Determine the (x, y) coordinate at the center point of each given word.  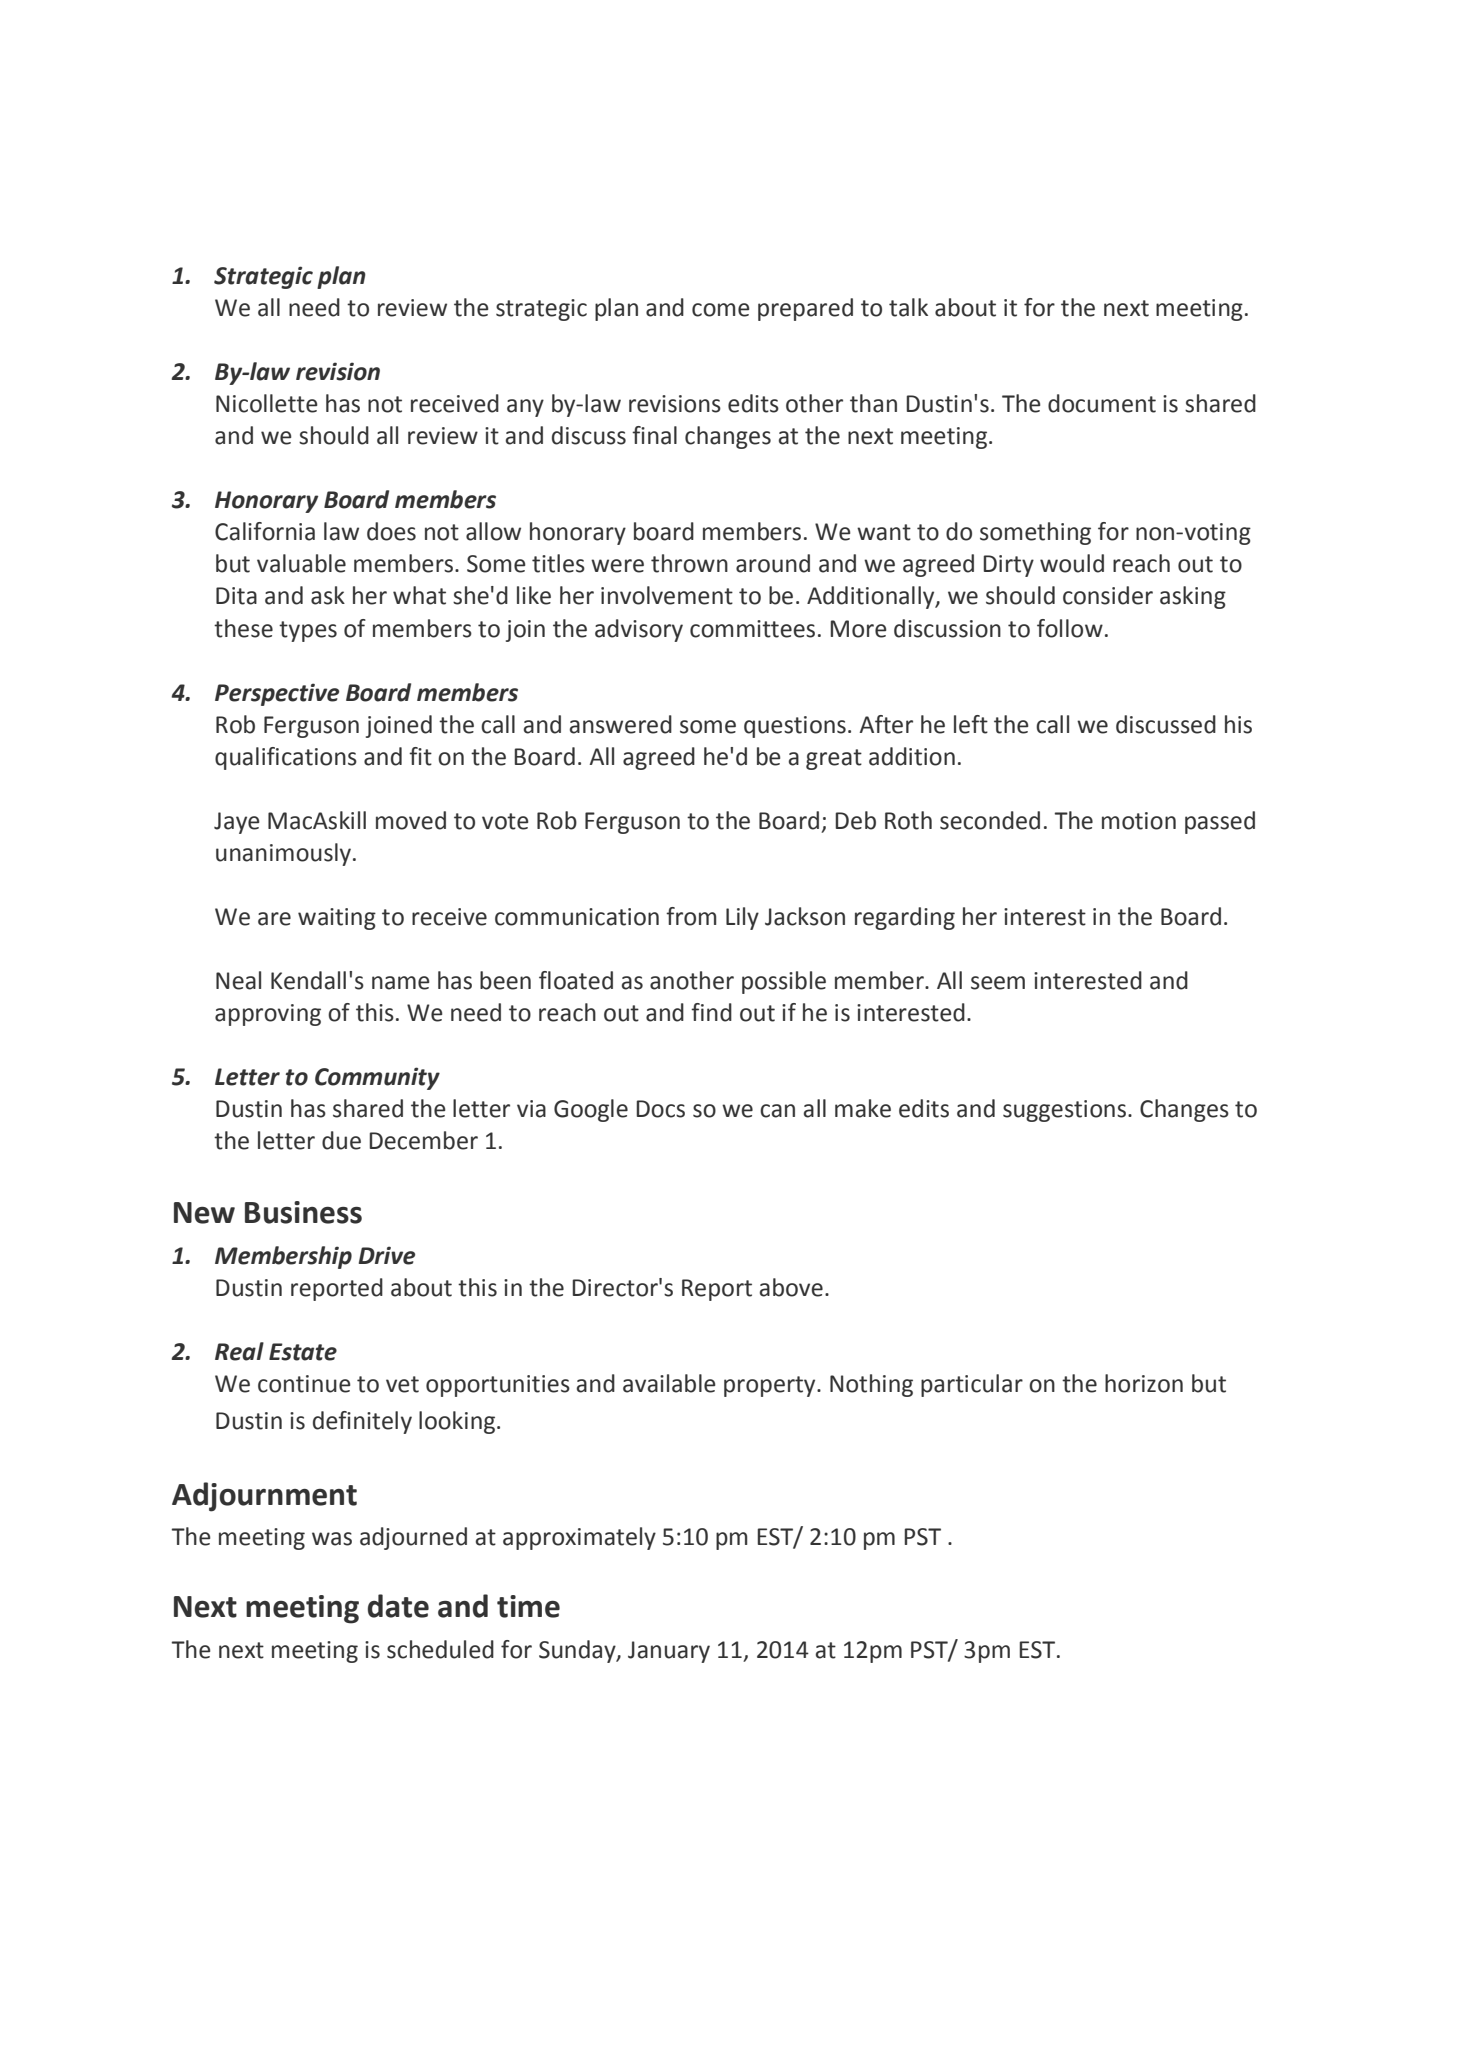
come (721, 310)
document (1102, 403)
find (711, 1012)
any (525, 408)
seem (998, 983)
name (401, 983)
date (398, 1606)
